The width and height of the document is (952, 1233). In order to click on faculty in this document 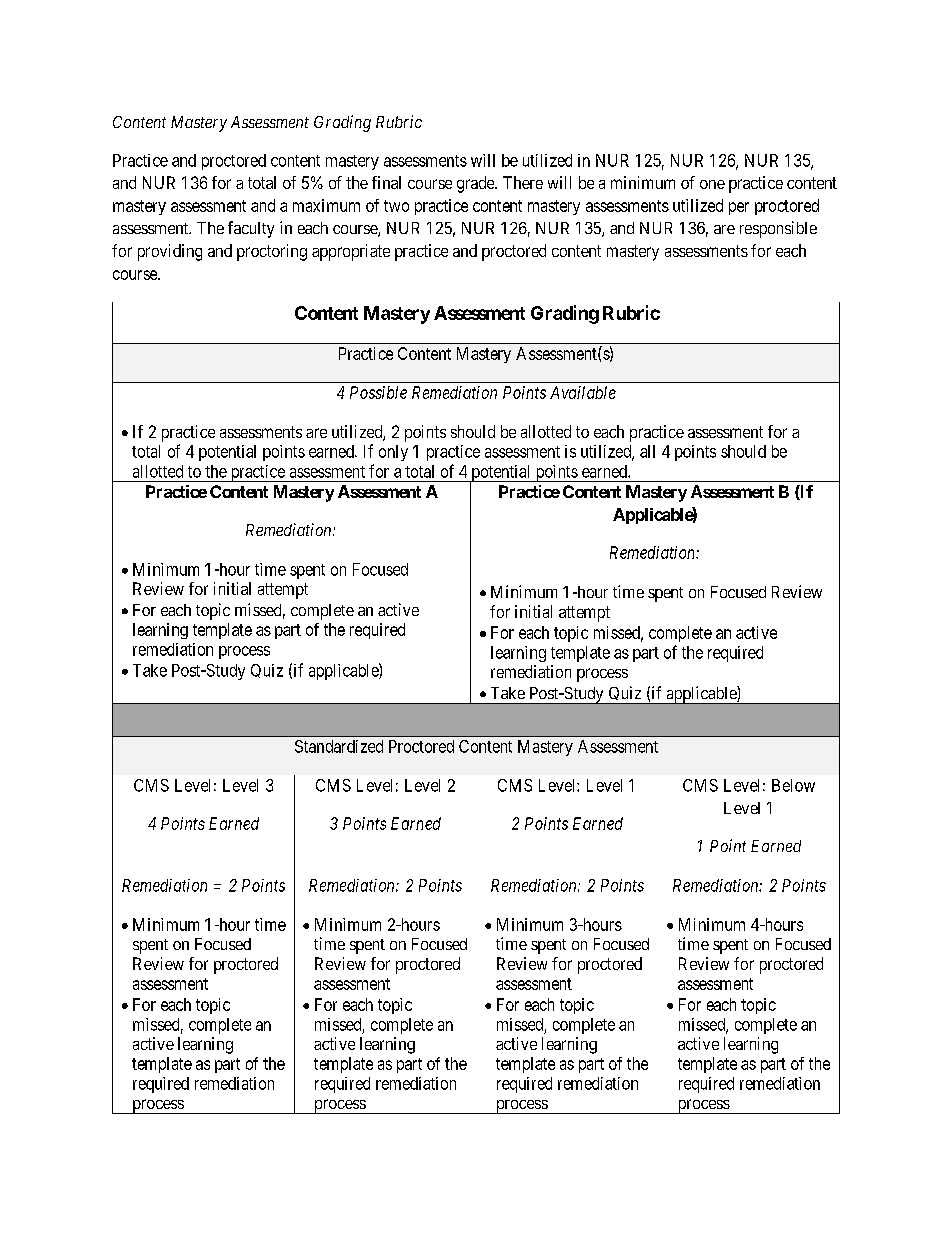, I will do `click(251, 229)`.
